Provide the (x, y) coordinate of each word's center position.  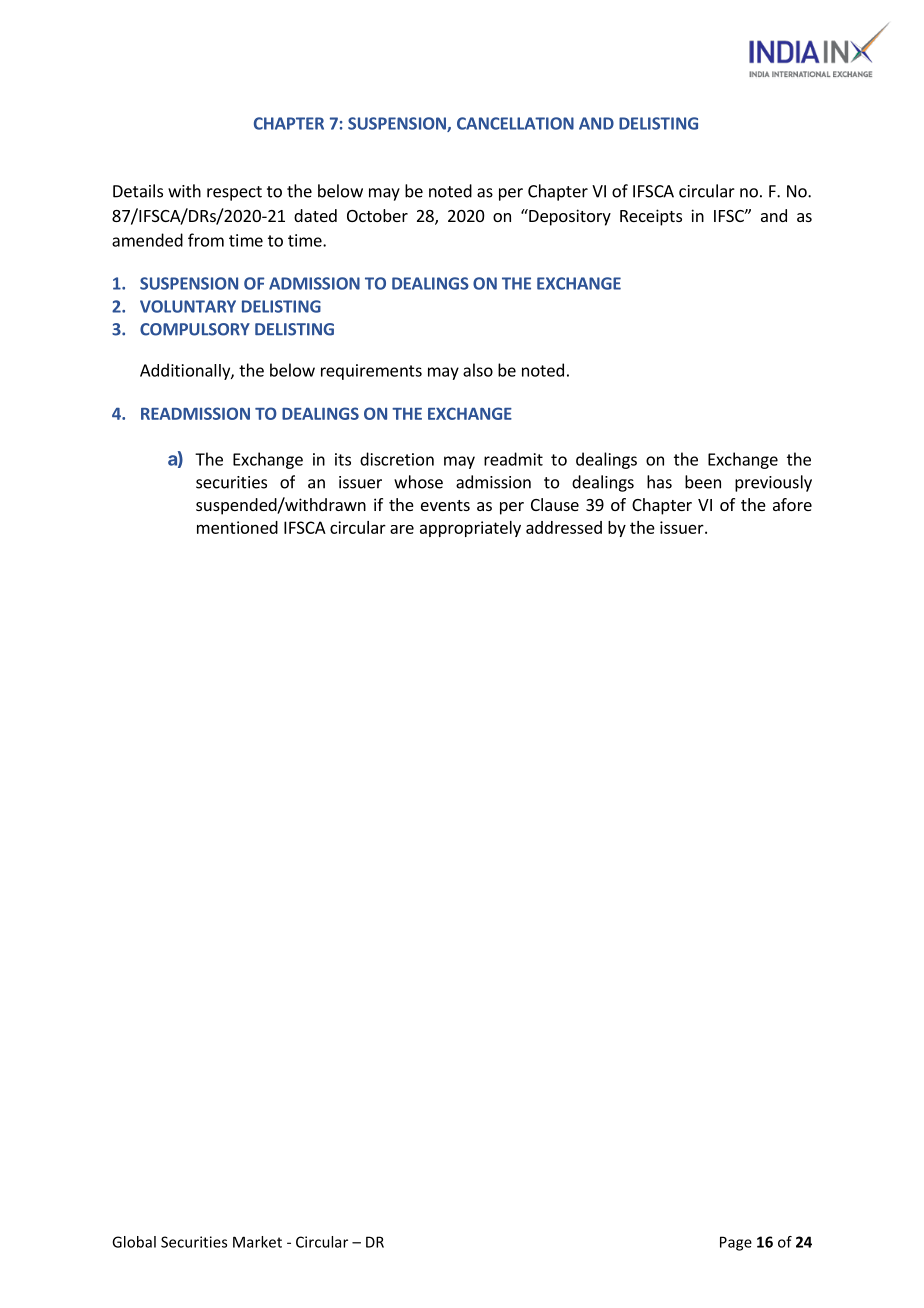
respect (234, 193)
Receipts (651, 217)
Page (736, 1243)
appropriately (470, 529)
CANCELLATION (515, 123)
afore (792, 504)
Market (257, 1242)
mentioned (237, 527)
